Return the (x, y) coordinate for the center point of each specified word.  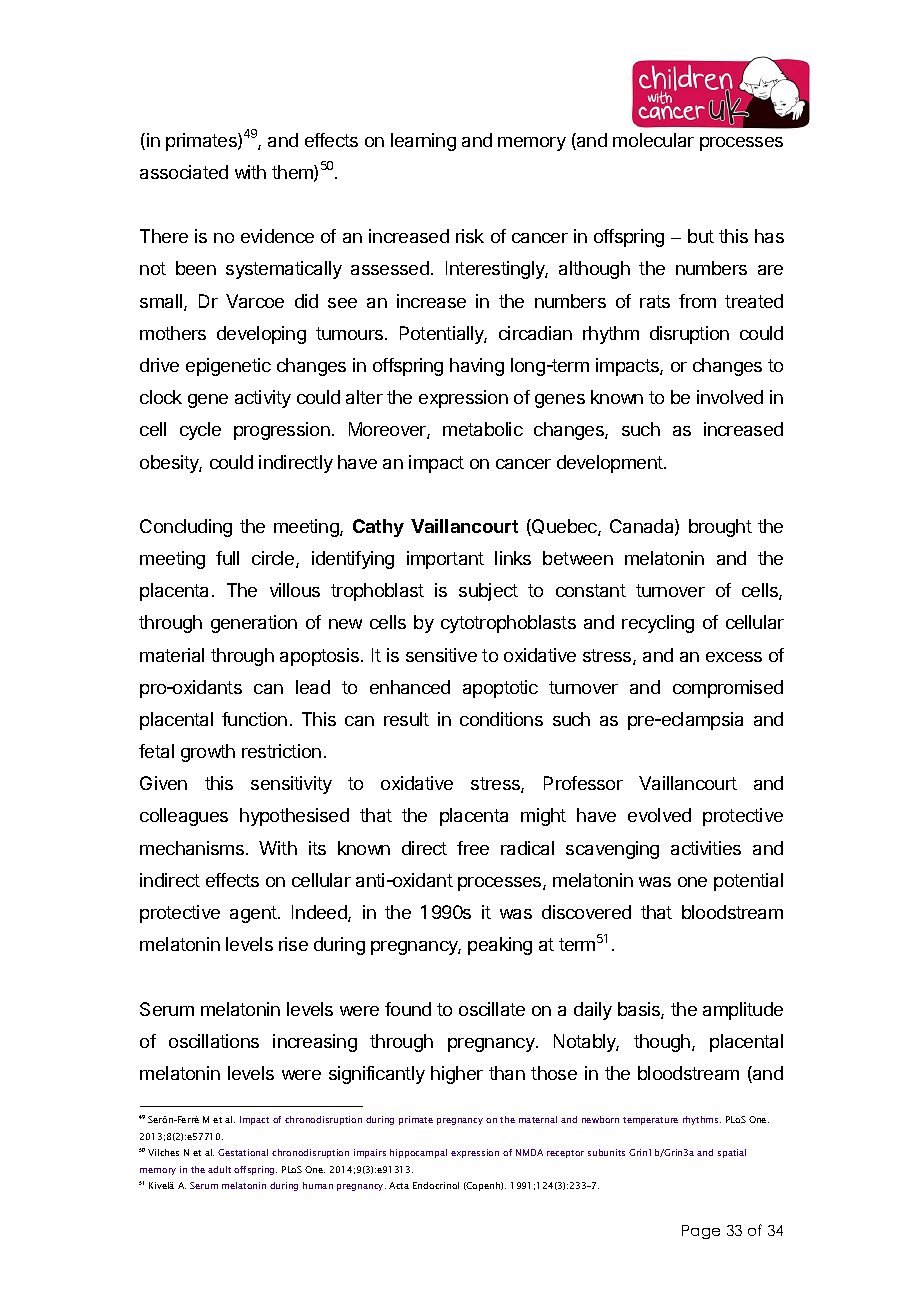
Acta (399, 1185)
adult (219, 1169)
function (254, 719)
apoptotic (500, 689)
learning (423, 142)
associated (184, 172)
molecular (653, 140)
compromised (728, 689)
